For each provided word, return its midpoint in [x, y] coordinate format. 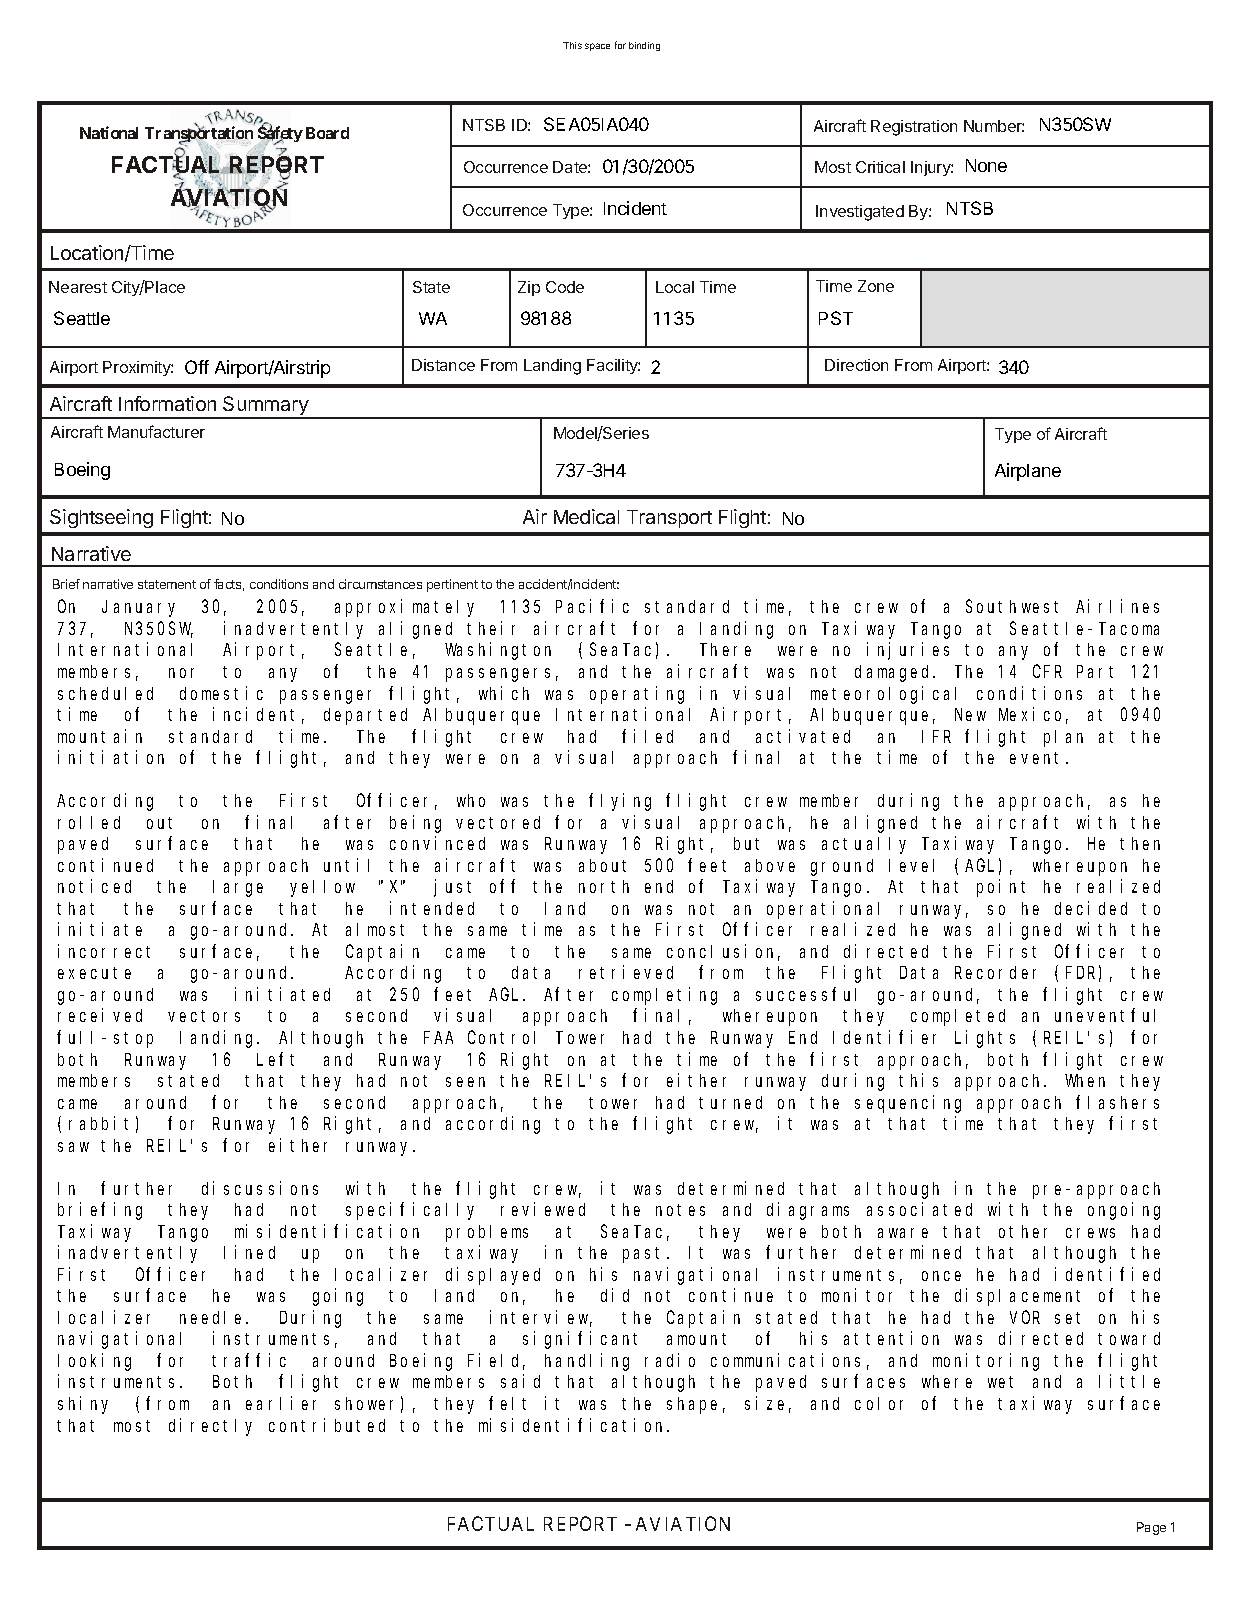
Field [496, 1361]
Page [1151, 1528]
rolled [89, 822]
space [597, 47]
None [986, 165]
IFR [936, 736]
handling [587, 1362]
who [471, 800]
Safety [280, 135]
